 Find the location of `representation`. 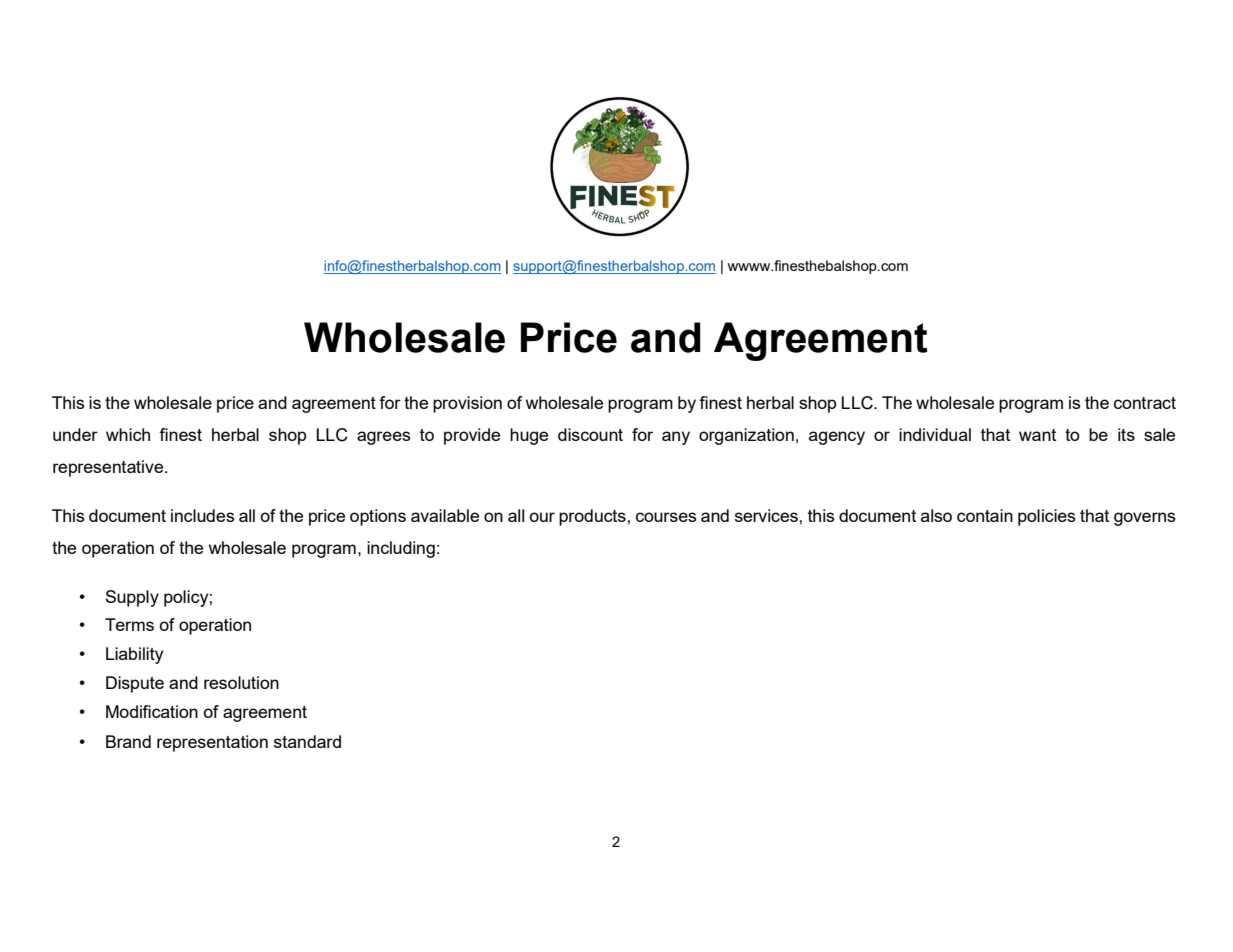

representation is located at coordinates (212, 743).
